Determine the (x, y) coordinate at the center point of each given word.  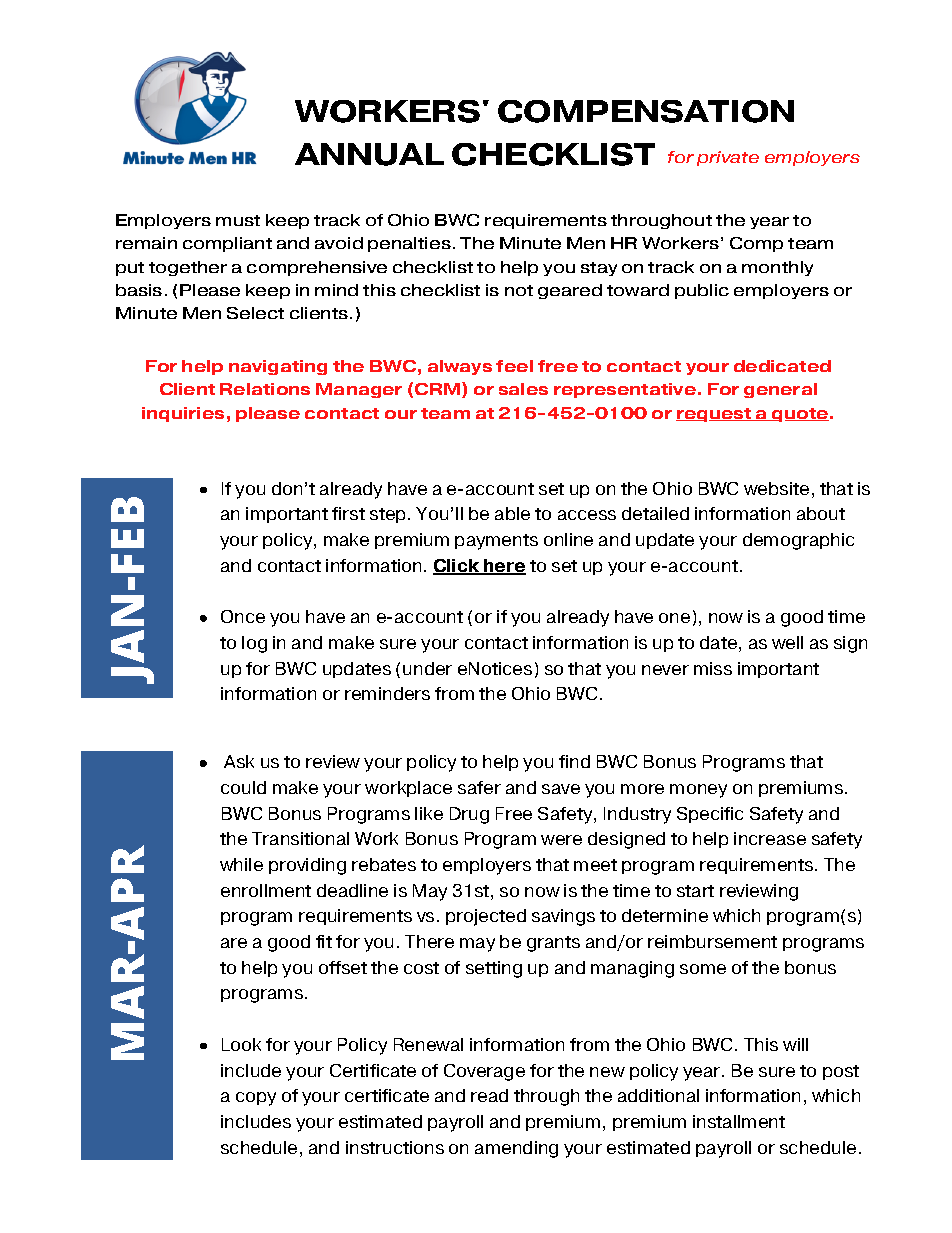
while (241, 864)
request (715, 415)
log (254, 644)
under (427, 668)
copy (256, 1099)
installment (739, 1121)
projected (486, 917)
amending (516, 1149)
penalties (409, 244)
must (238, 220)
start (695, 891)
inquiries (183, 414)
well (787, 642)
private (728, 158)
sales (523, 389)
